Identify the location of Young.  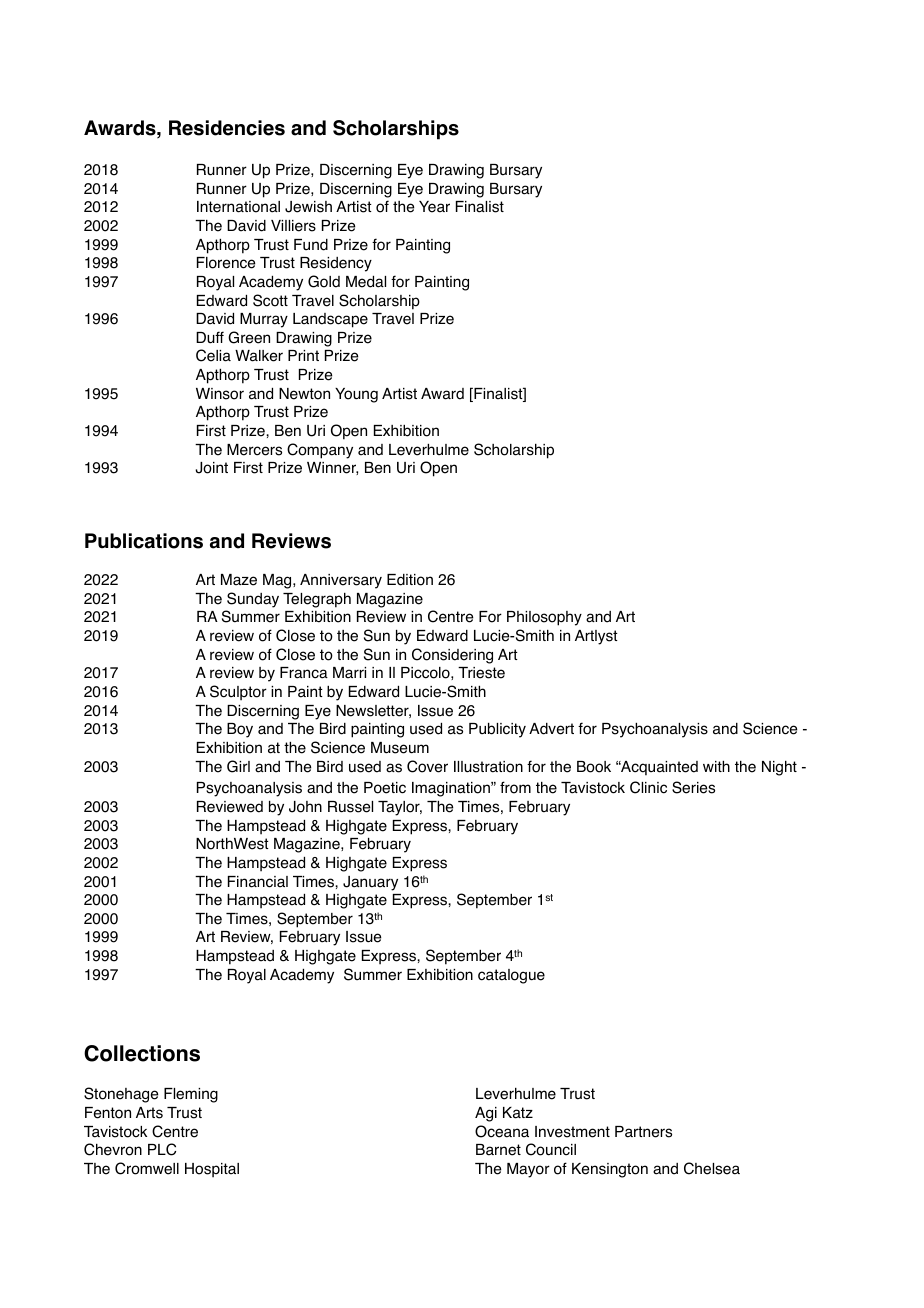
(356, 395).
